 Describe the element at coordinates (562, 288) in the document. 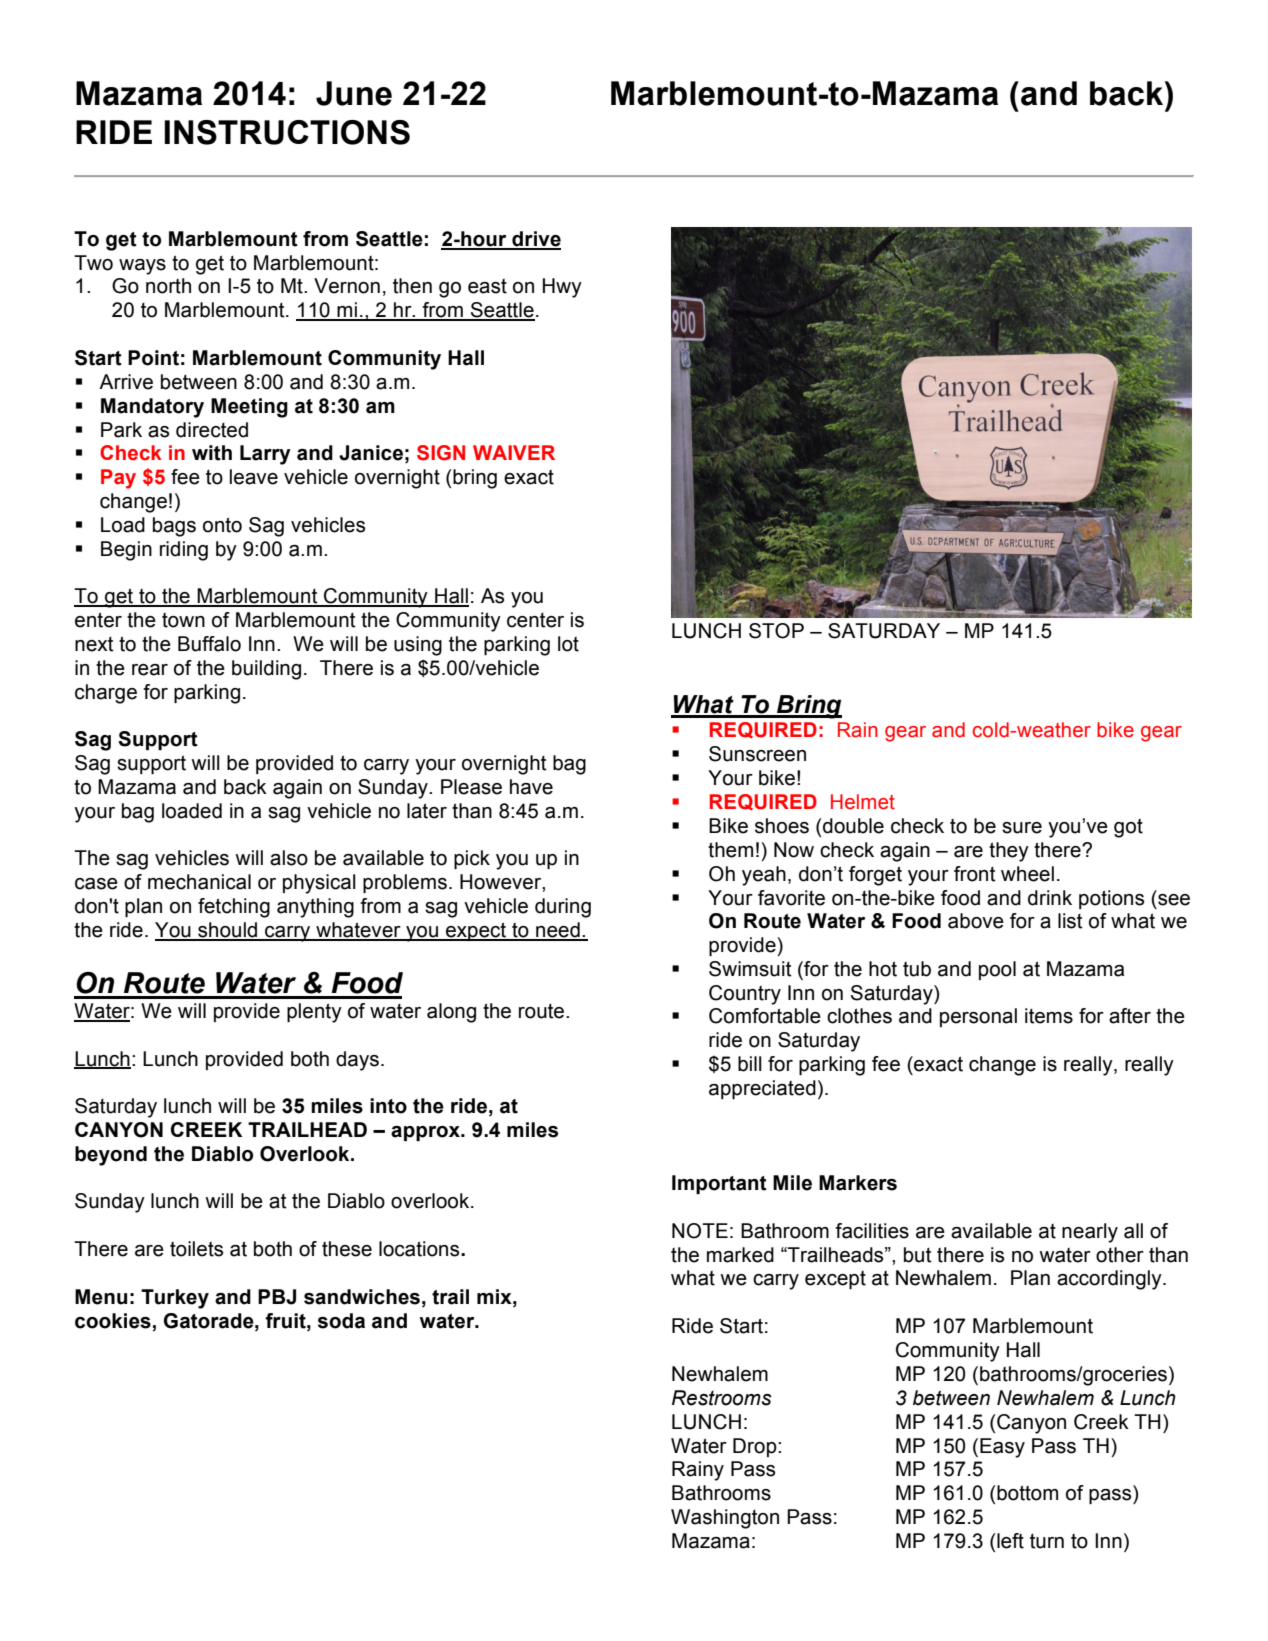

I see `Hwy` at that location.
